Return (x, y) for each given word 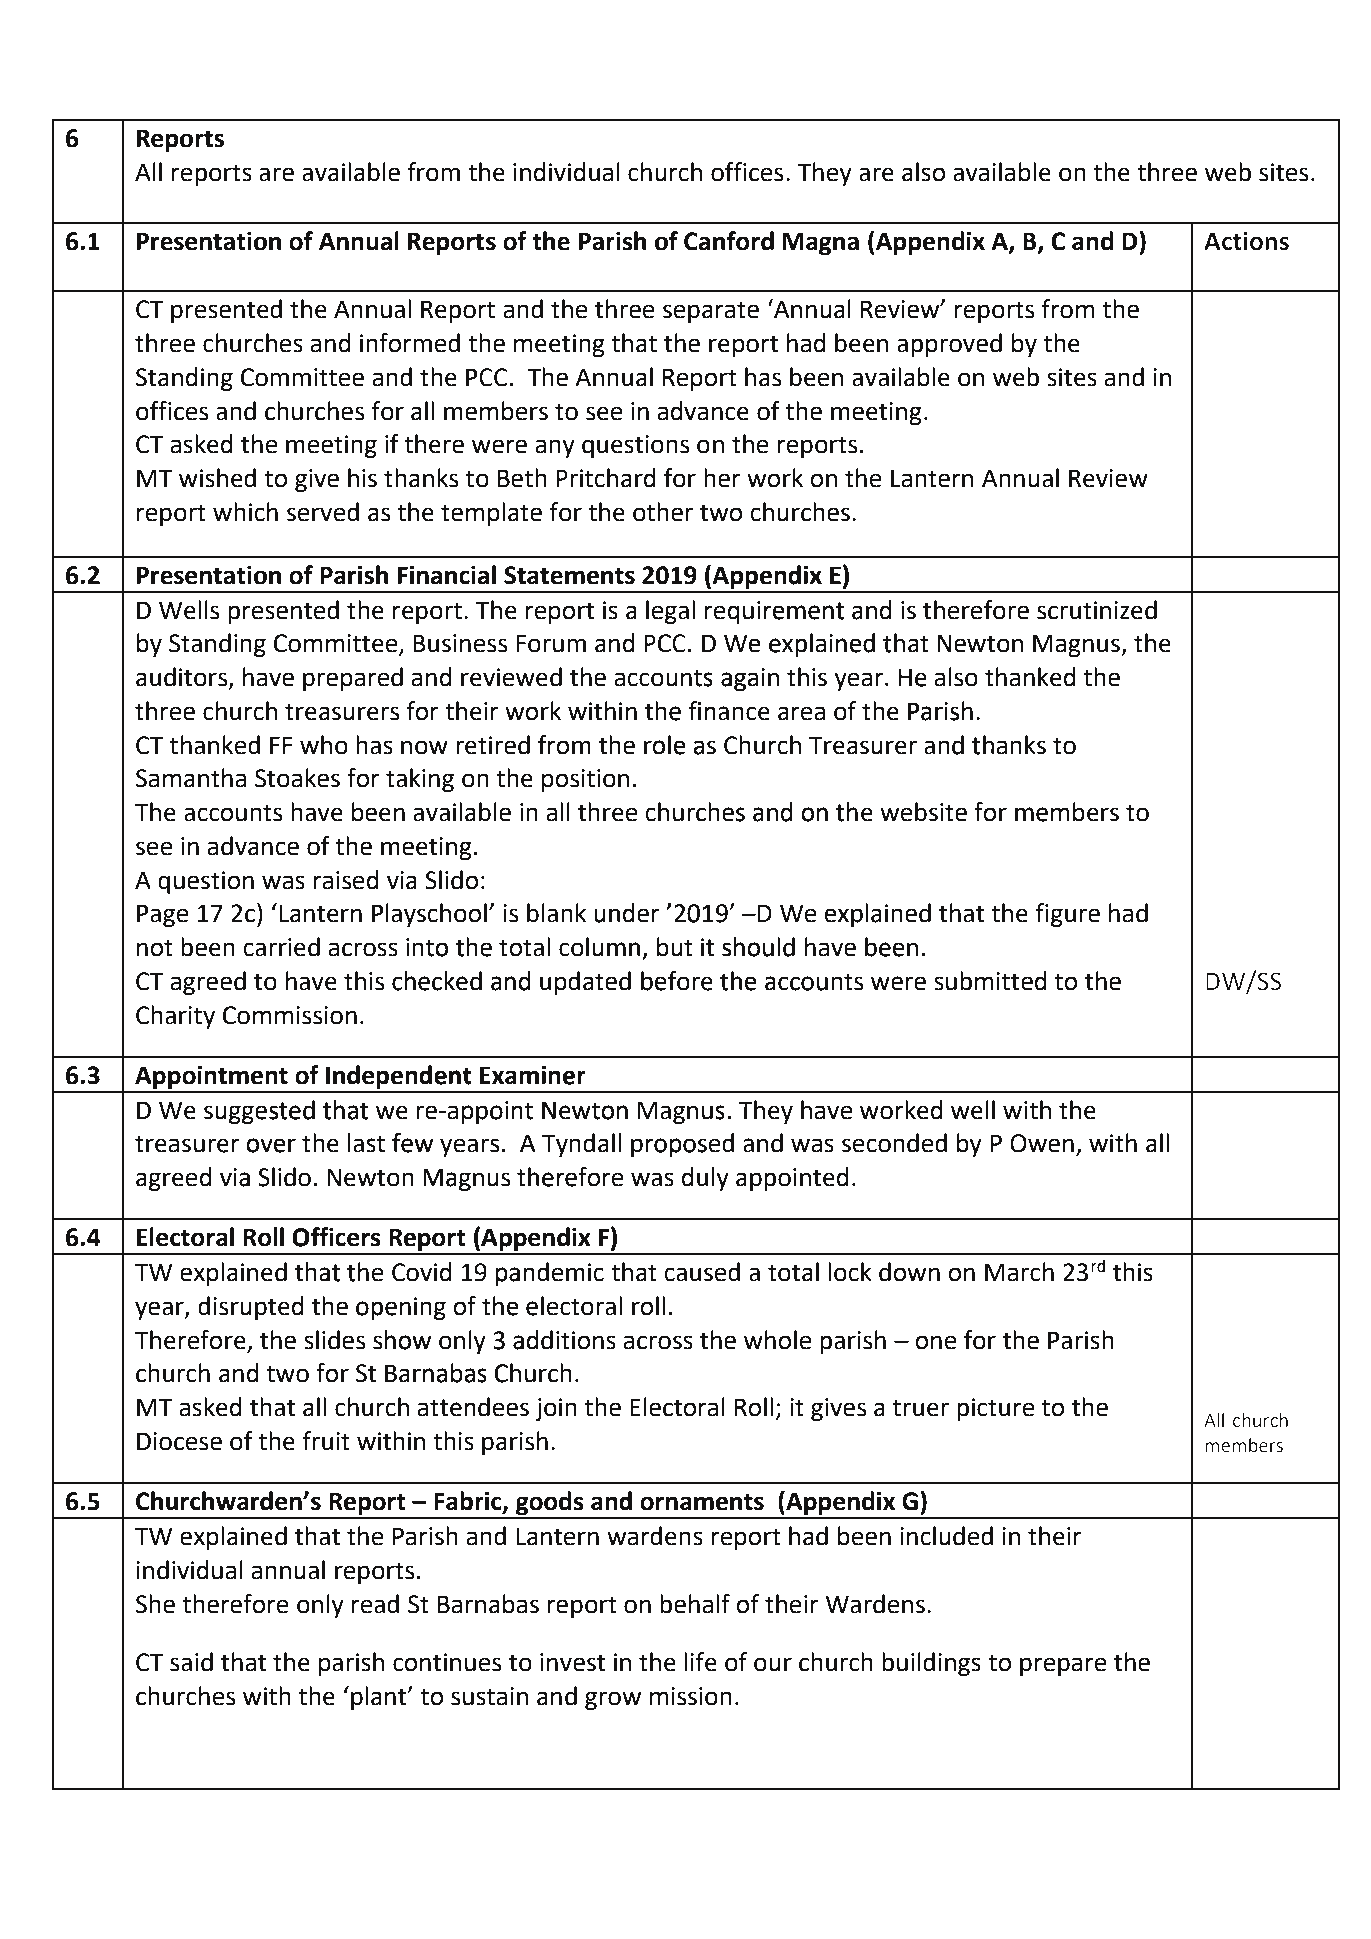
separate (711, 312)
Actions (1246, 241)
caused (702, 1272)
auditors (183, 678)
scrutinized (1097, 610)
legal (670, 612)
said (191, 1662)
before (677, 981)
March (1019, 1272)
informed (410, 343)
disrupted (251, 1308)
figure (1067, 915)
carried (281, 947)
